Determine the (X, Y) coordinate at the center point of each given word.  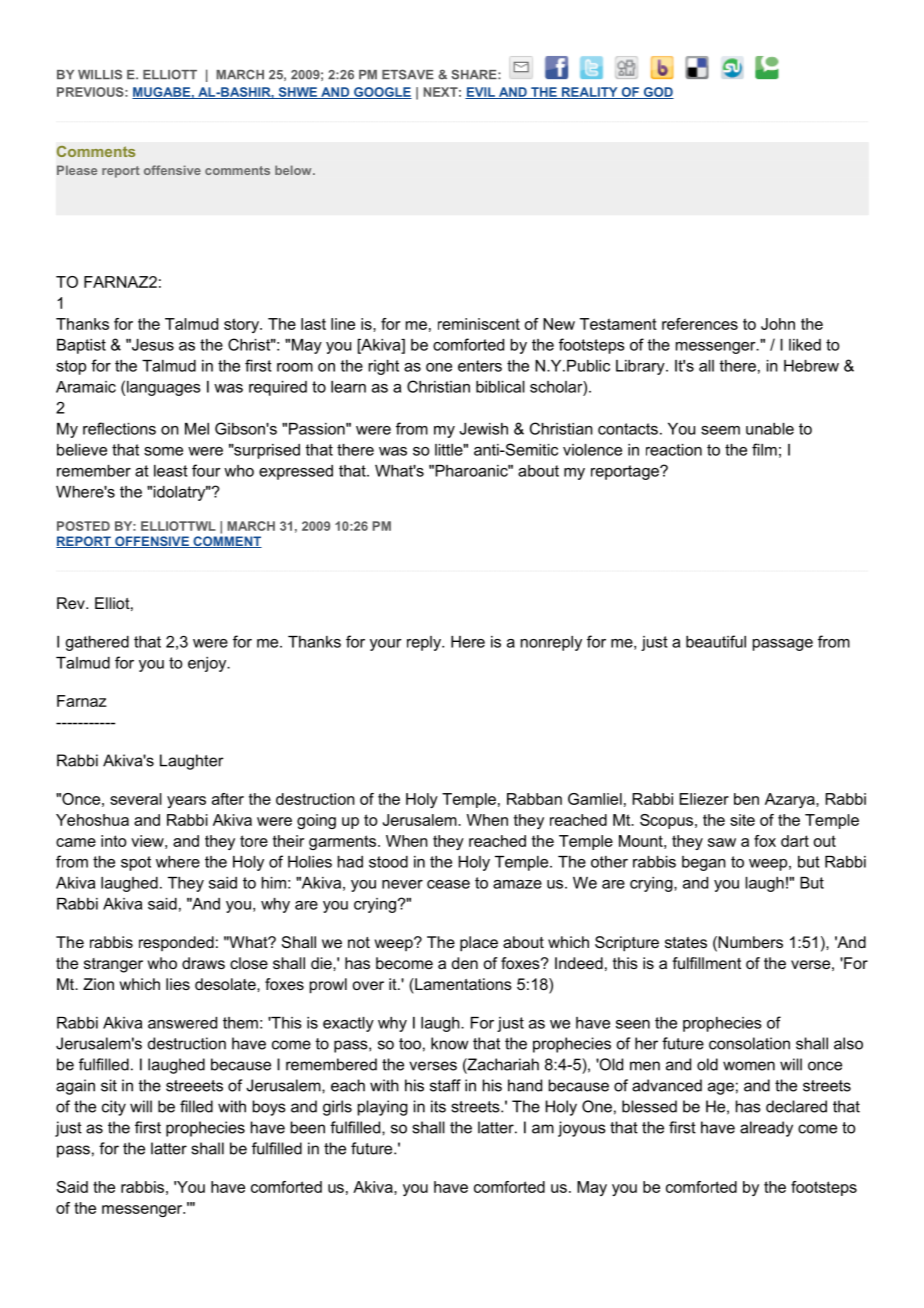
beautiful (716, 641)
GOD (657, 93)
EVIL (481, 93)
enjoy (208, 664)
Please (77, 170)
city (114, 1108)
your (386, 645)
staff (445, 1085)
